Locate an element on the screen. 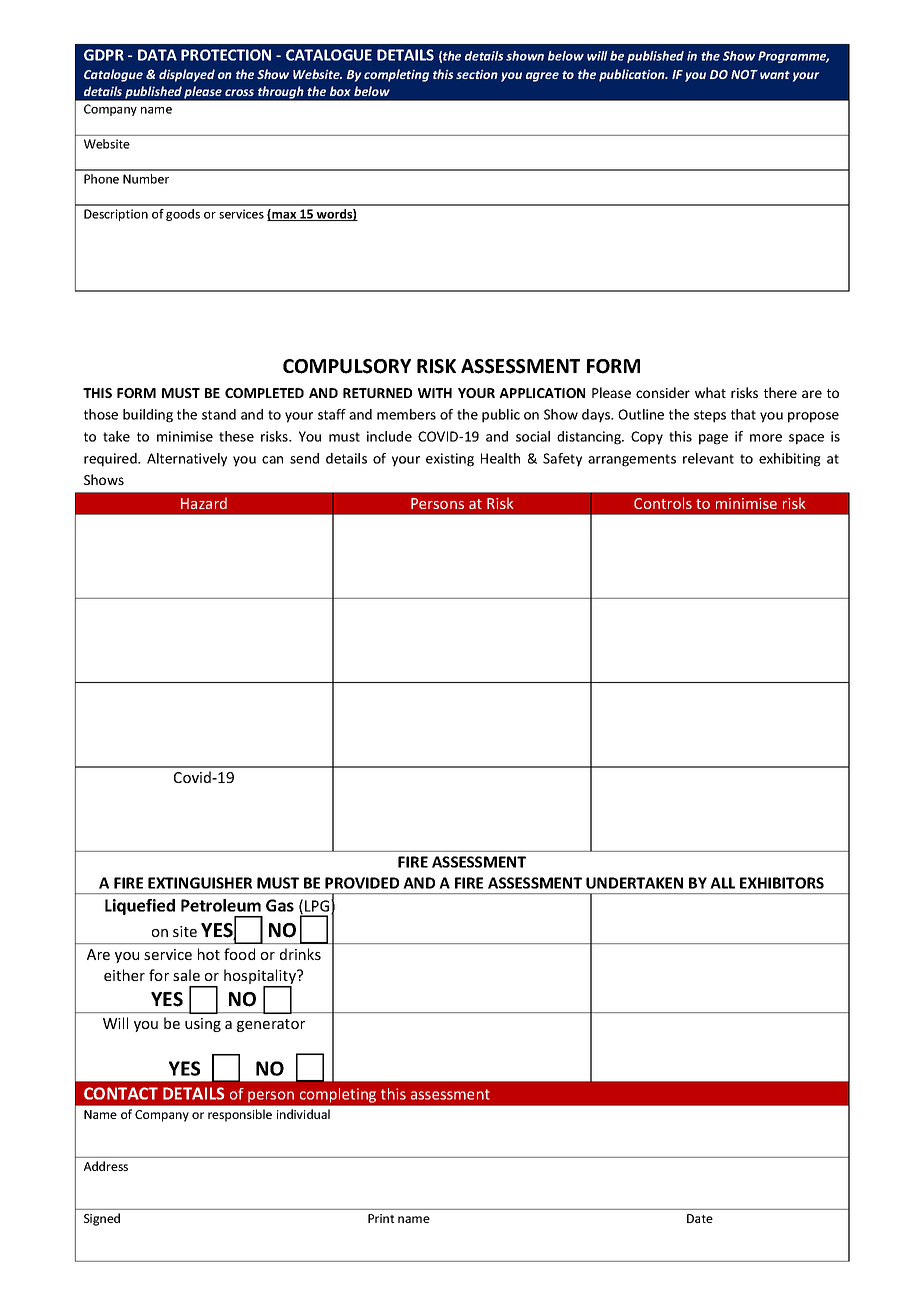  PROVIDED is located at coordinates (362, 883).
